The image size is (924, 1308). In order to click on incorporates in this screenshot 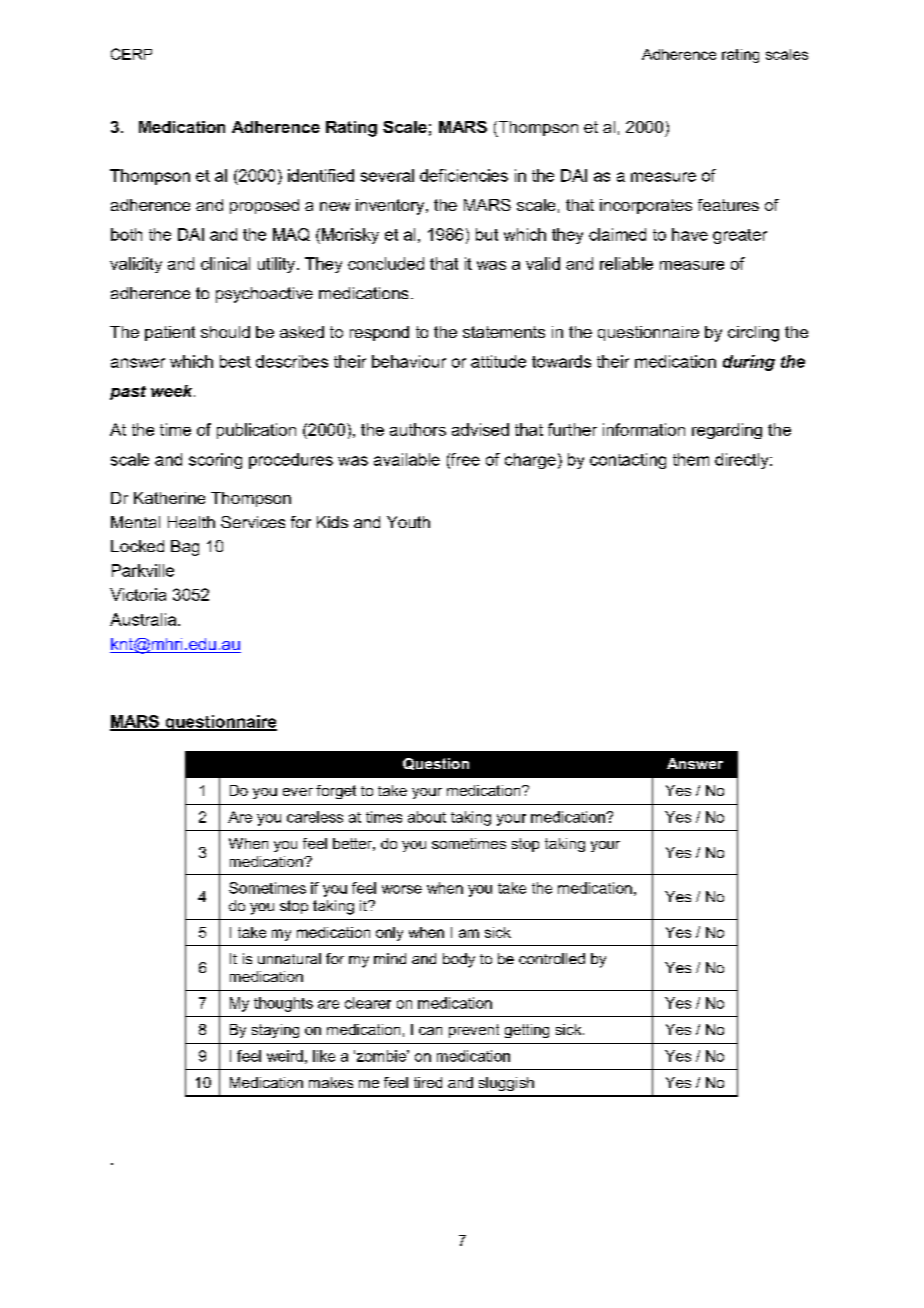, I will do `click(646, 206)`.
